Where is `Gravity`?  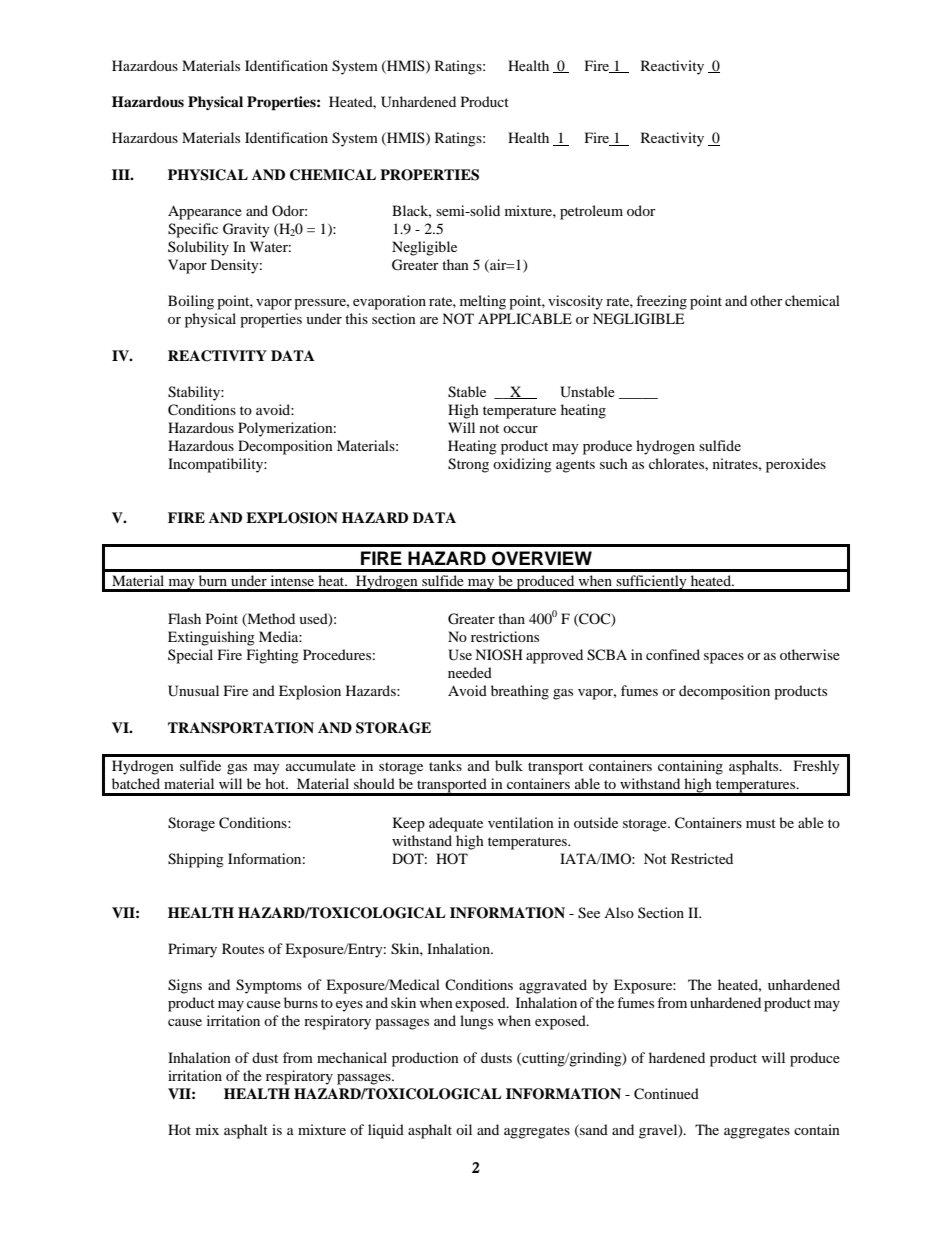
Gravity is located at coordinates (246, 230).
